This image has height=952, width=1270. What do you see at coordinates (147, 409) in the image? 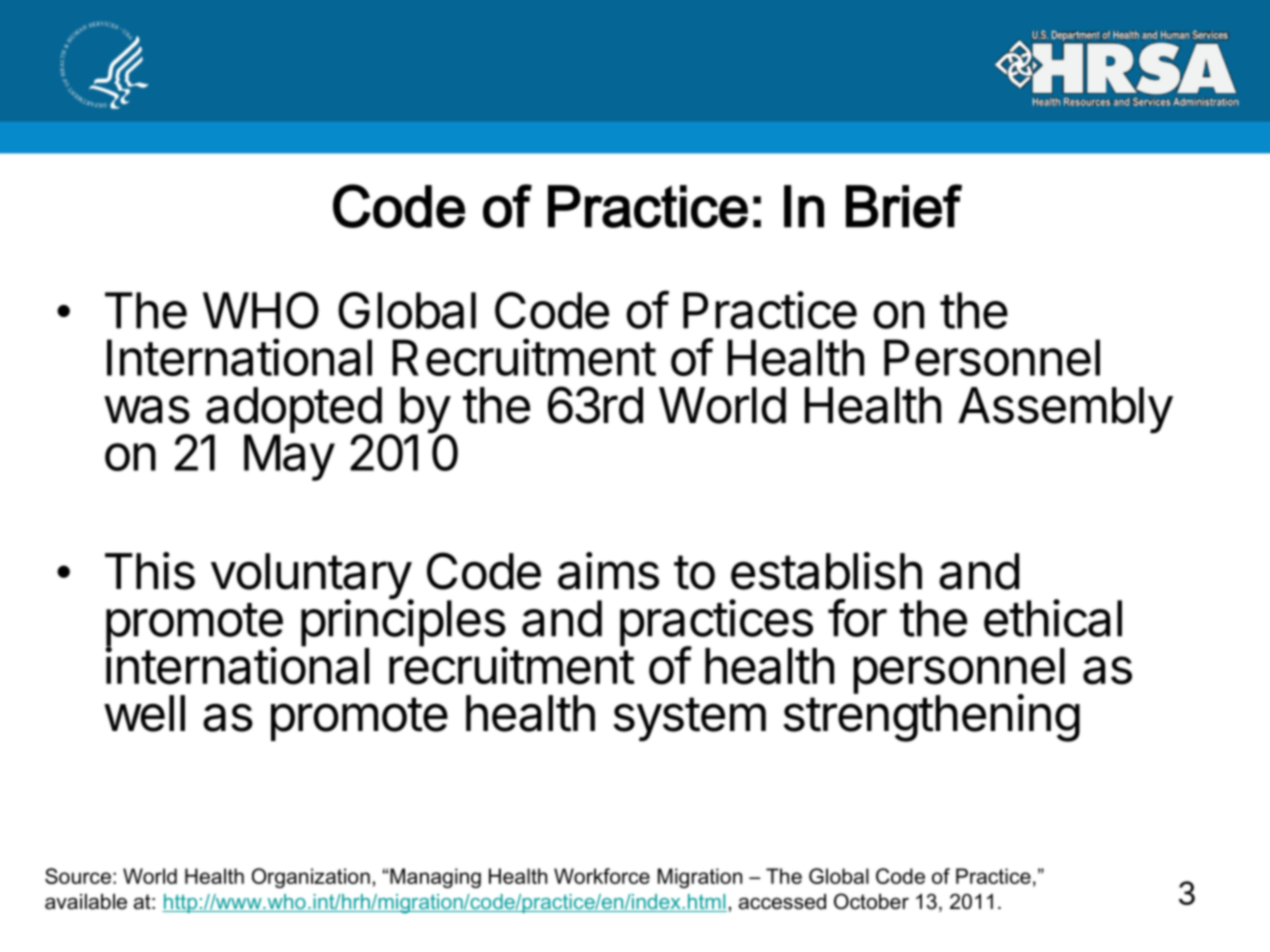
I see `was` at bounding box center [147, 409].
